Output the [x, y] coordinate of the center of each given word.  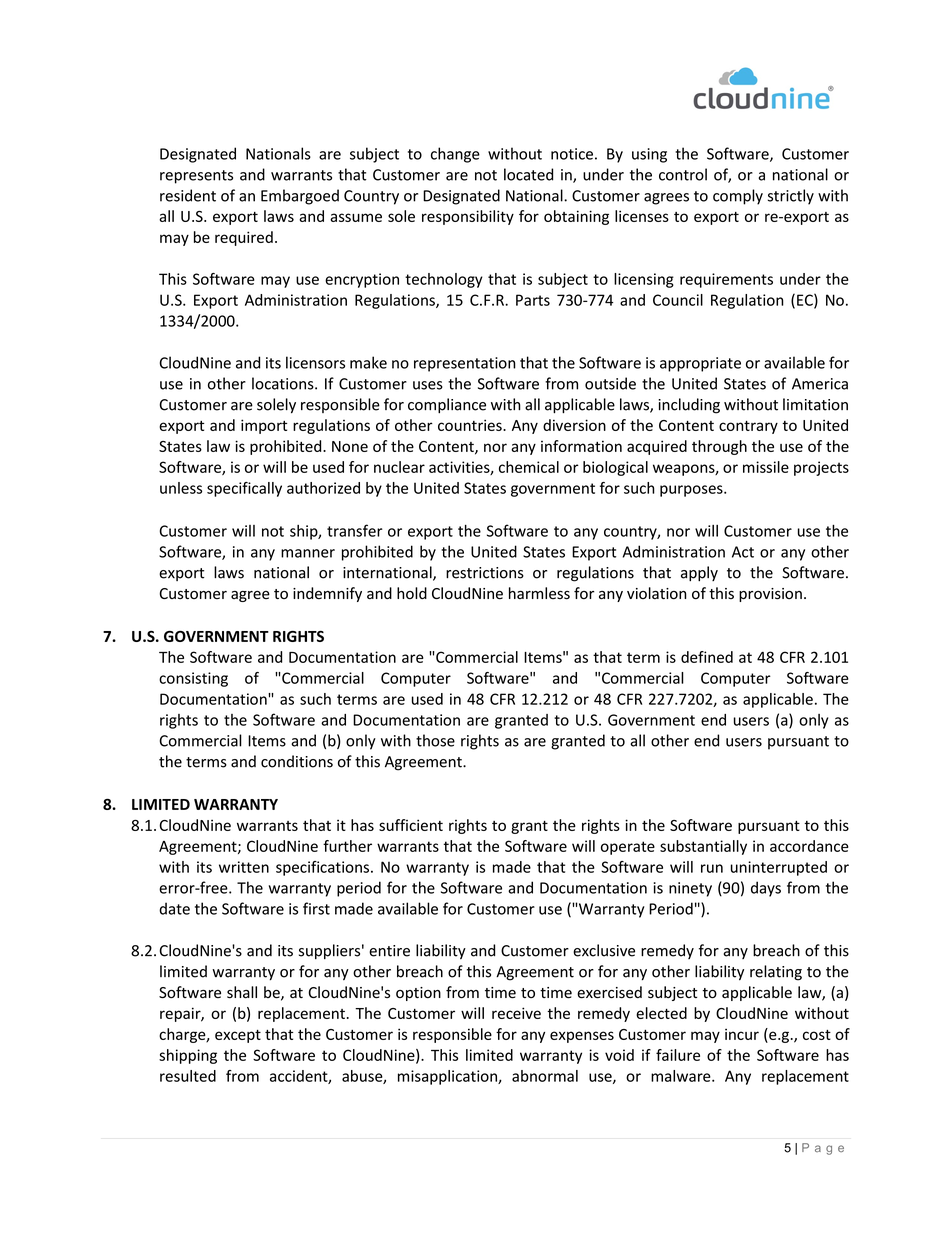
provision [770, 595]
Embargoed [300, 197]
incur [742, 1034]
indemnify [327, 594]
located [528, 174]
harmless [539, 593]
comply [738, 197]
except [238, 1036]
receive [516, 1013]
